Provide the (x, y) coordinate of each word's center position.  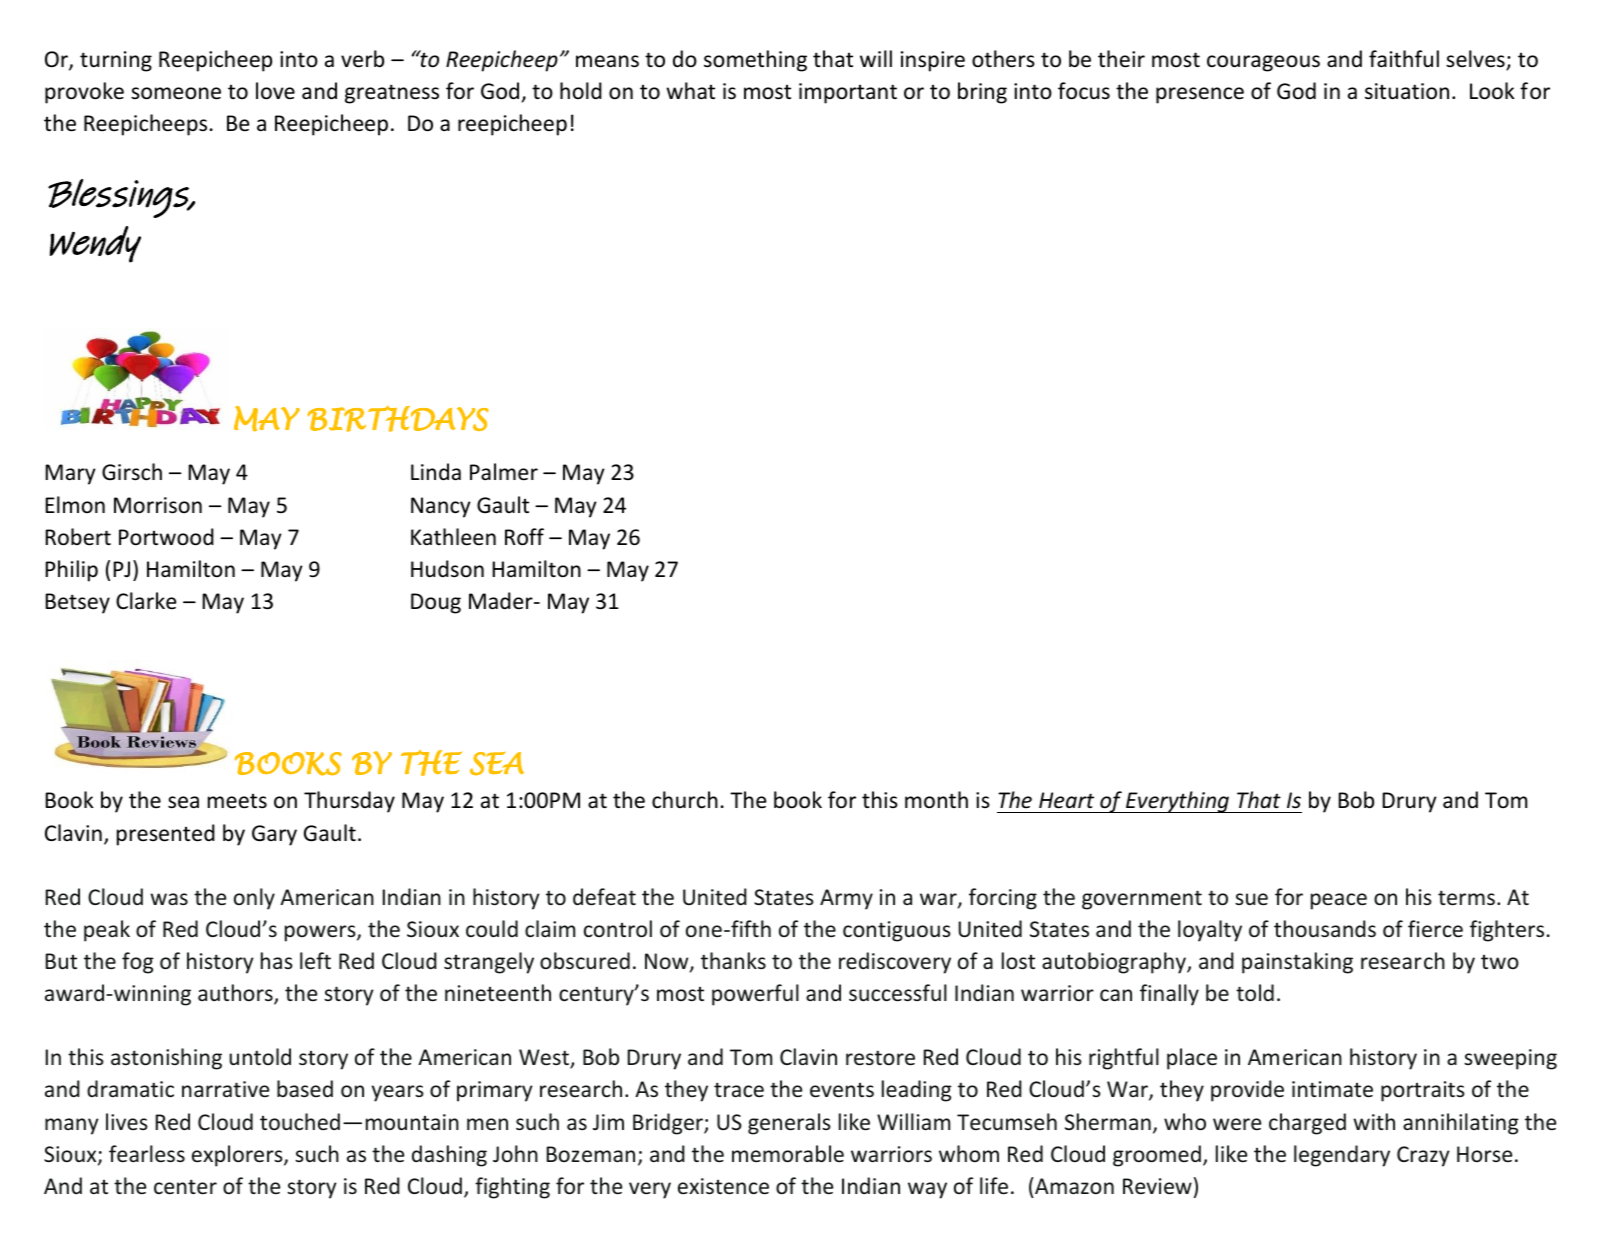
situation (1407, 91)
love (275, 91)
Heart (1066, 800)
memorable (788, 1153)
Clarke (146, 601)
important (848, 93)
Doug (436, 603)
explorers (238, 1156)
